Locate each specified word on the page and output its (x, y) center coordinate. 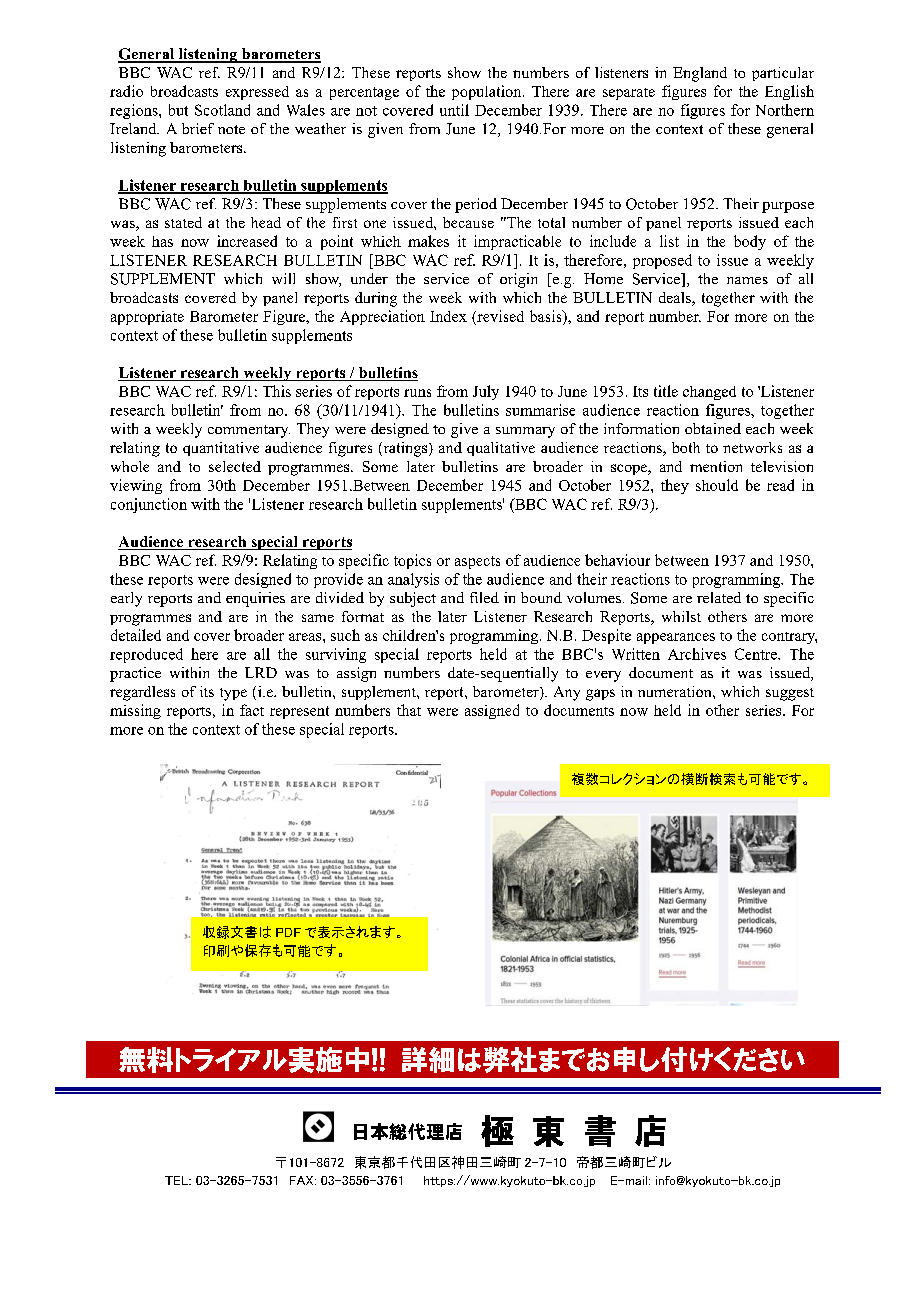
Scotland (222, 110)
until (454, 110)
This (277, 391)
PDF (288, 932)
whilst (681, 616)
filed (484, 597)
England (700, 74)
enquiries (255, 599)
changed (709, 393)
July (486, 392)
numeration (676, 691)
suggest (790, 694)
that (409, 710)
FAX (303, 1180)
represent (299, 712)
